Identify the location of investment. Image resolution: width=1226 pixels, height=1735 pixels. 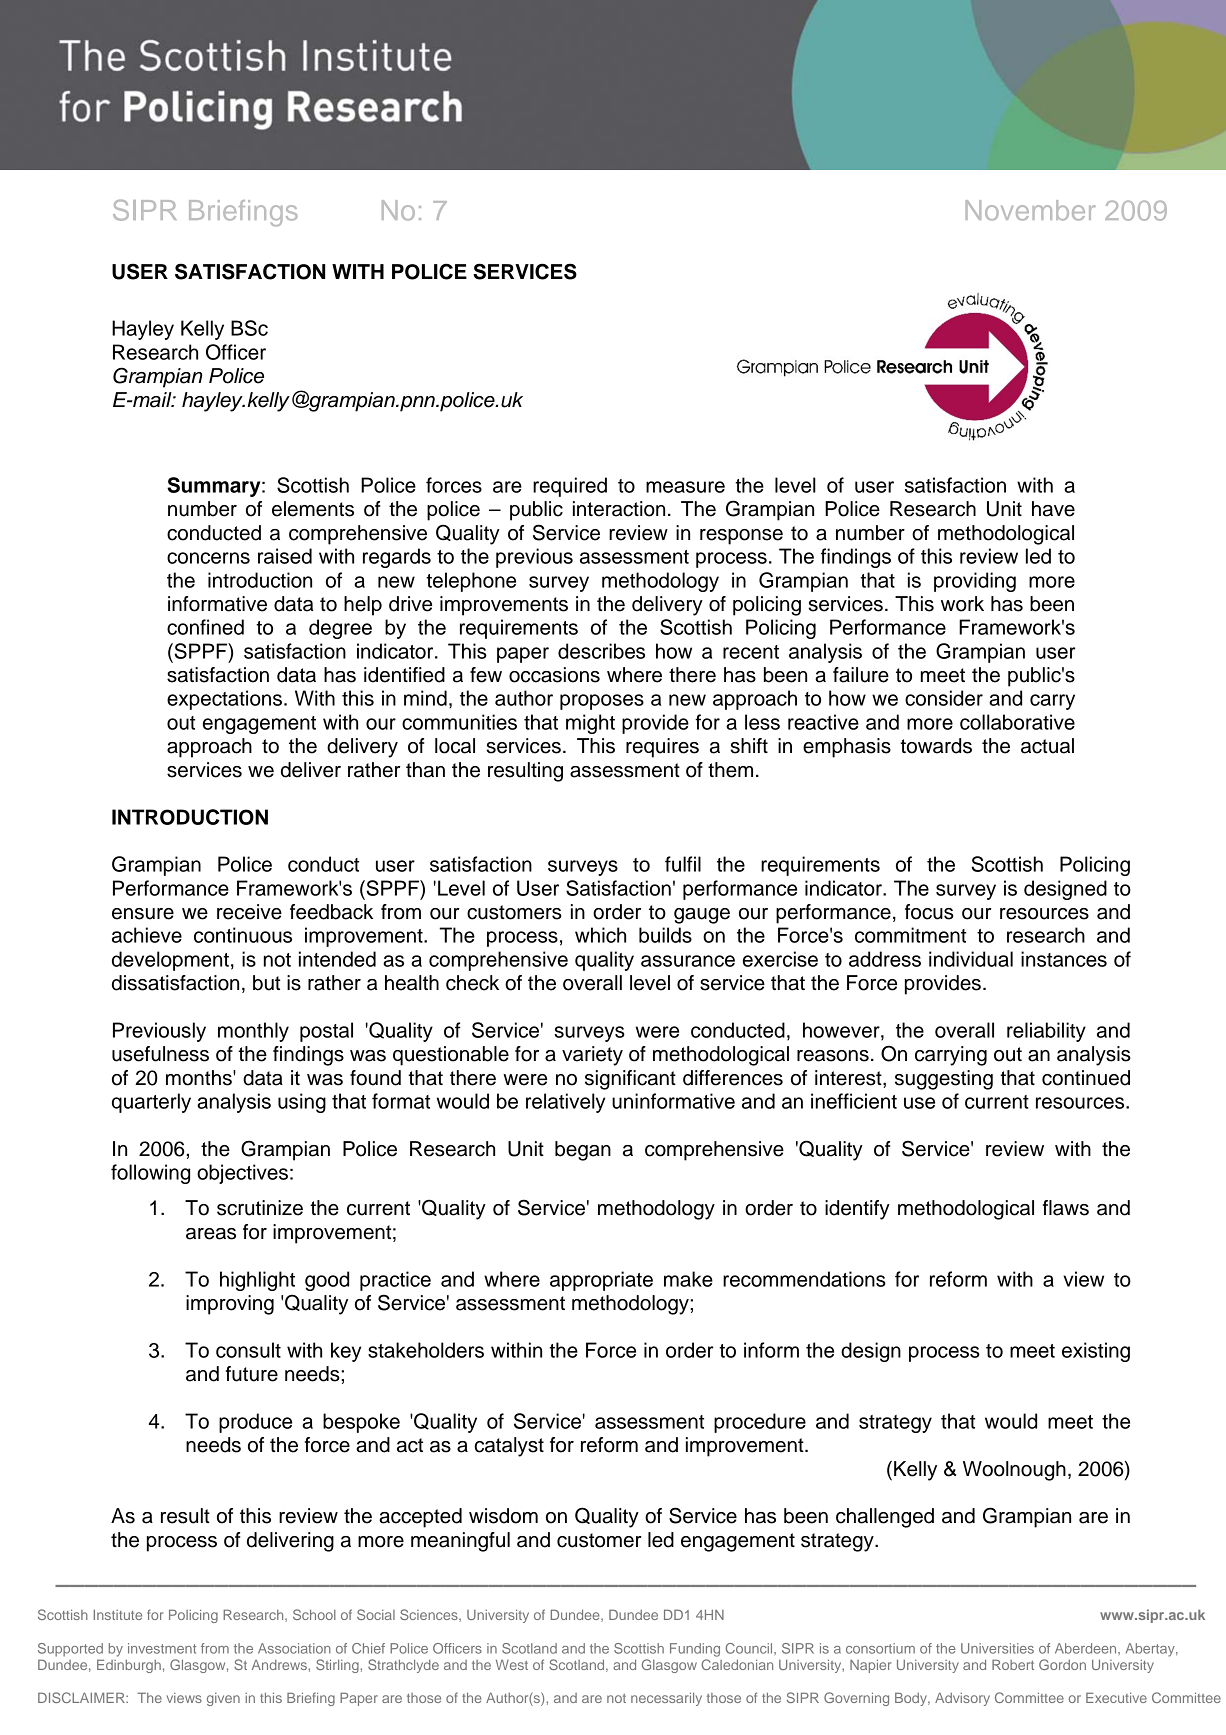
(162, 1648).
